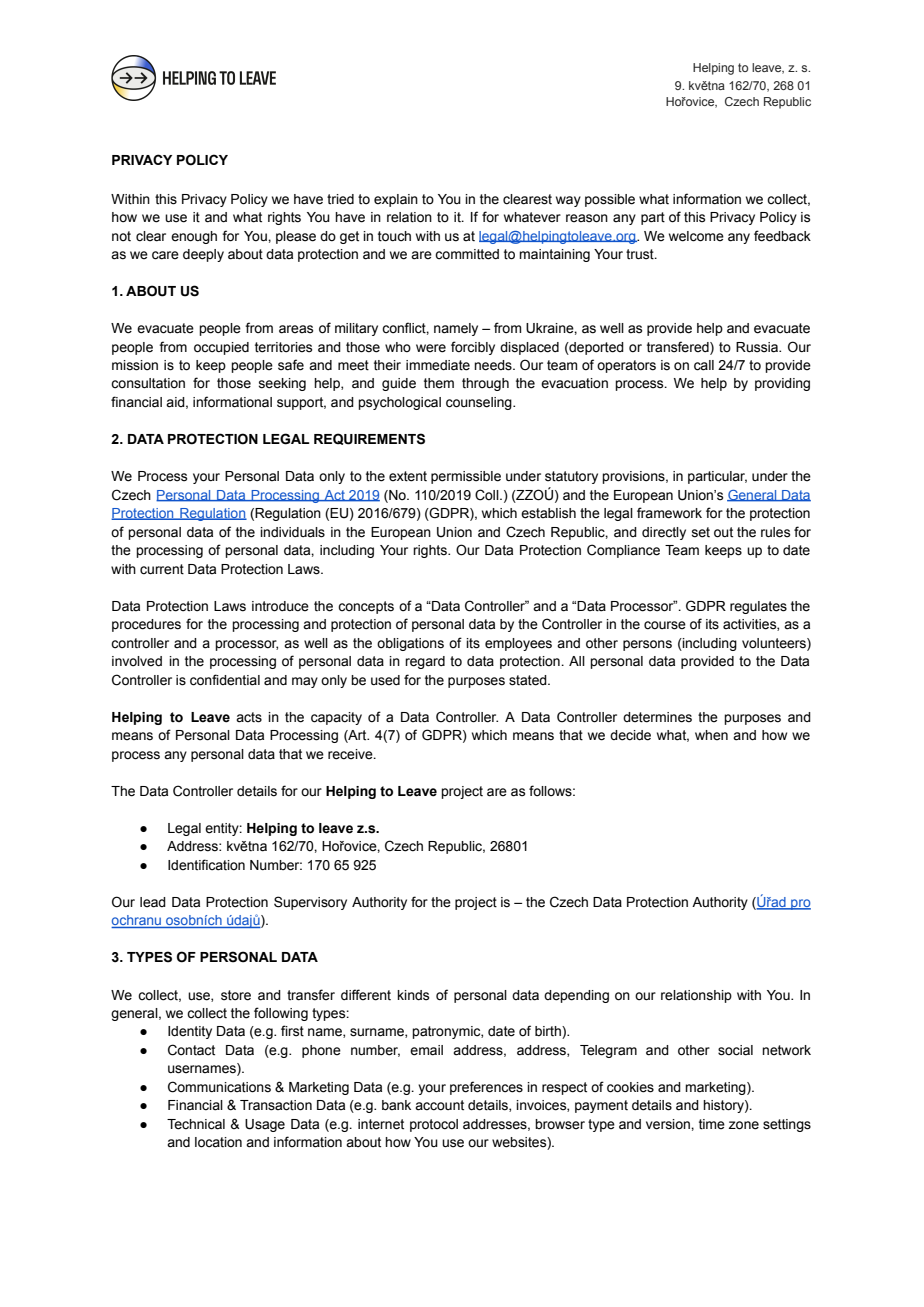  What do you see at coordinates (669, 513) in the screenshot?
I see `framework` at bounding box center [669, 513].
